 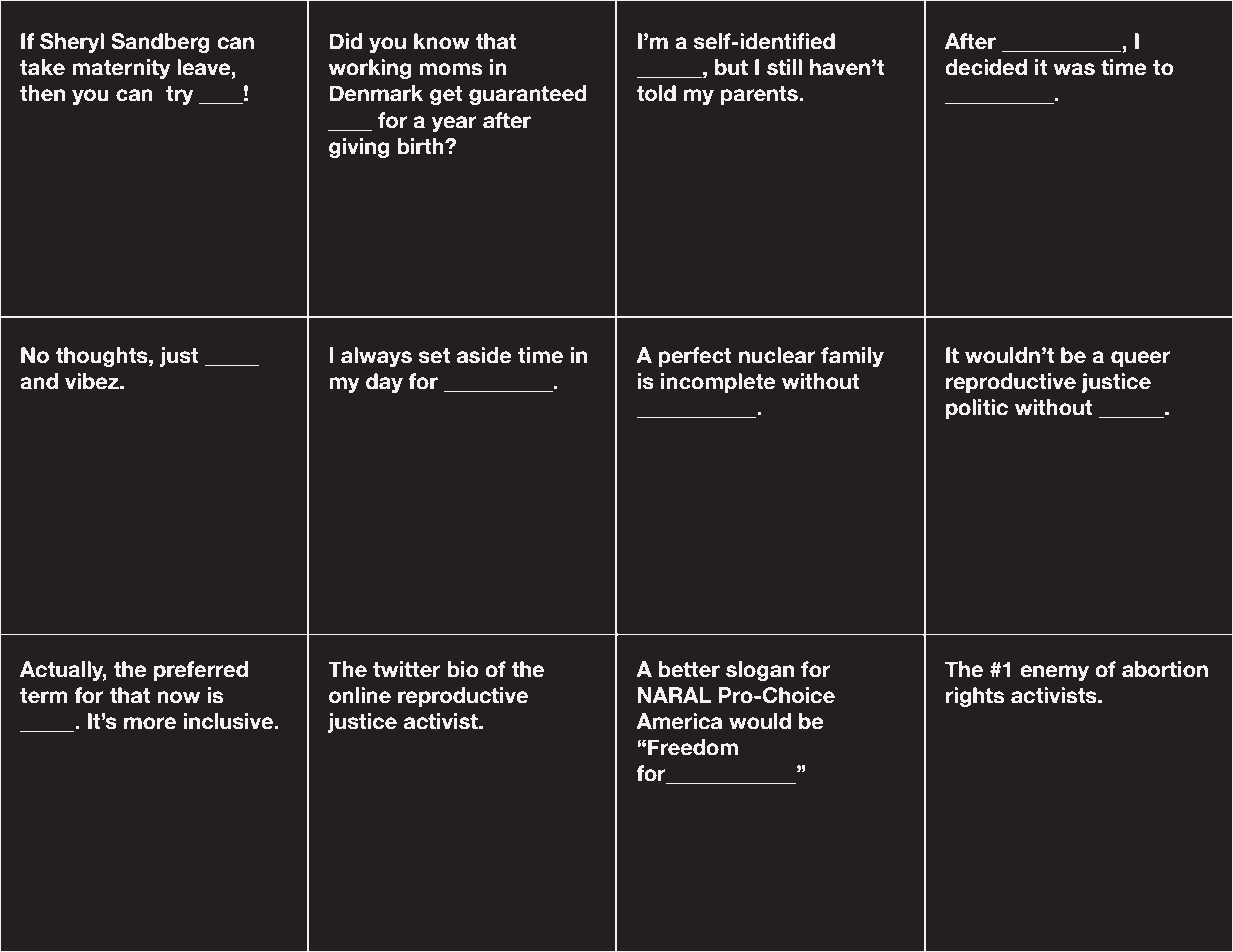 I want to click on more, so click(x=150, y=723).
